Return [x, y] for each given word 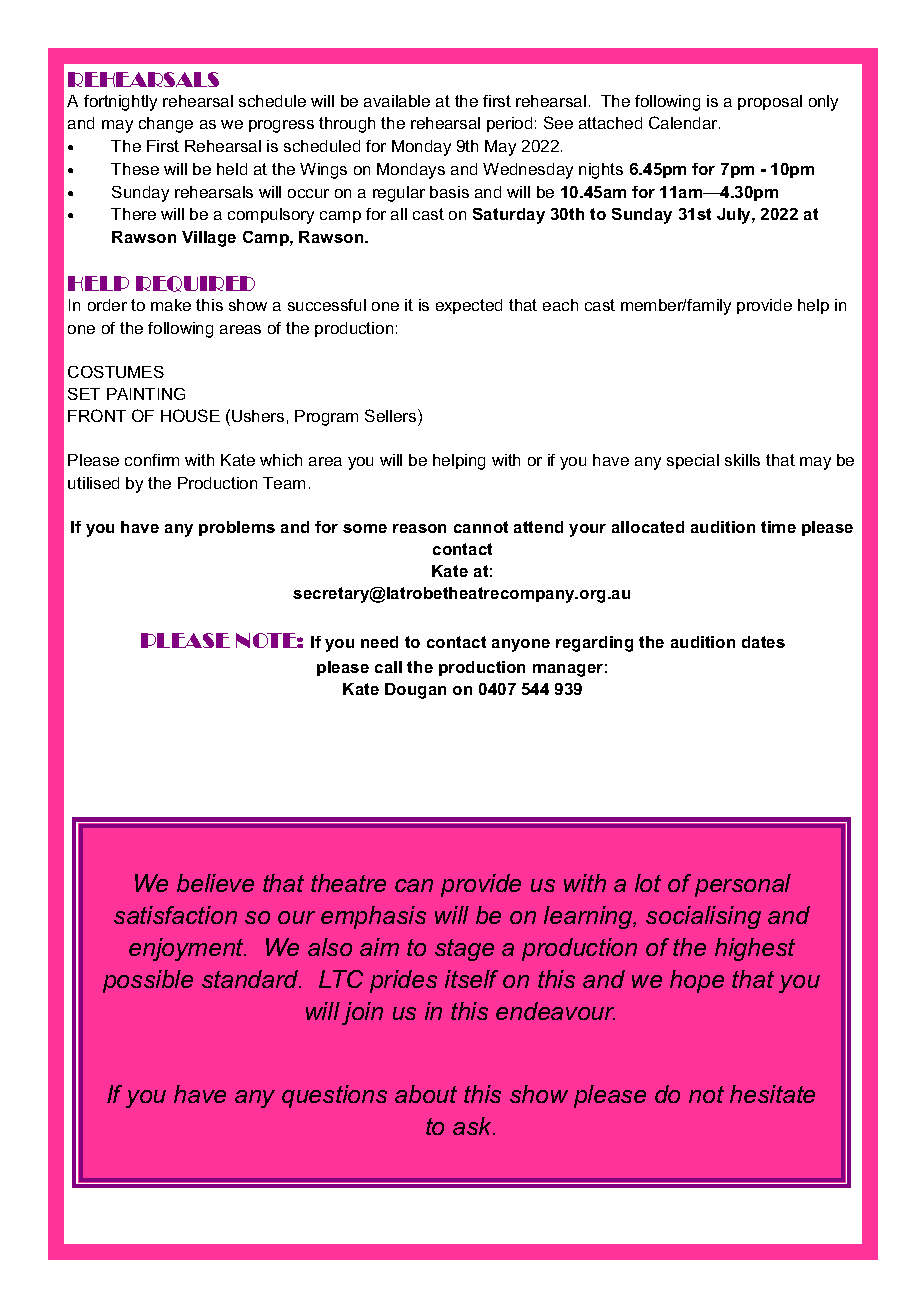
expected [469, 306]
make [171, 305]
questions [334, 1096]
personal [743, 885]
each [560, 305]
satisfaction [175, 915]
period [509, 124]
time [778, 527]
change [166, 125]
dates [763, 642]
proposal [770, 102]
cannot [481, 527]
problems [237, 528]
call [388, 667]
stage [464, 950]
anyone [521, 645]
